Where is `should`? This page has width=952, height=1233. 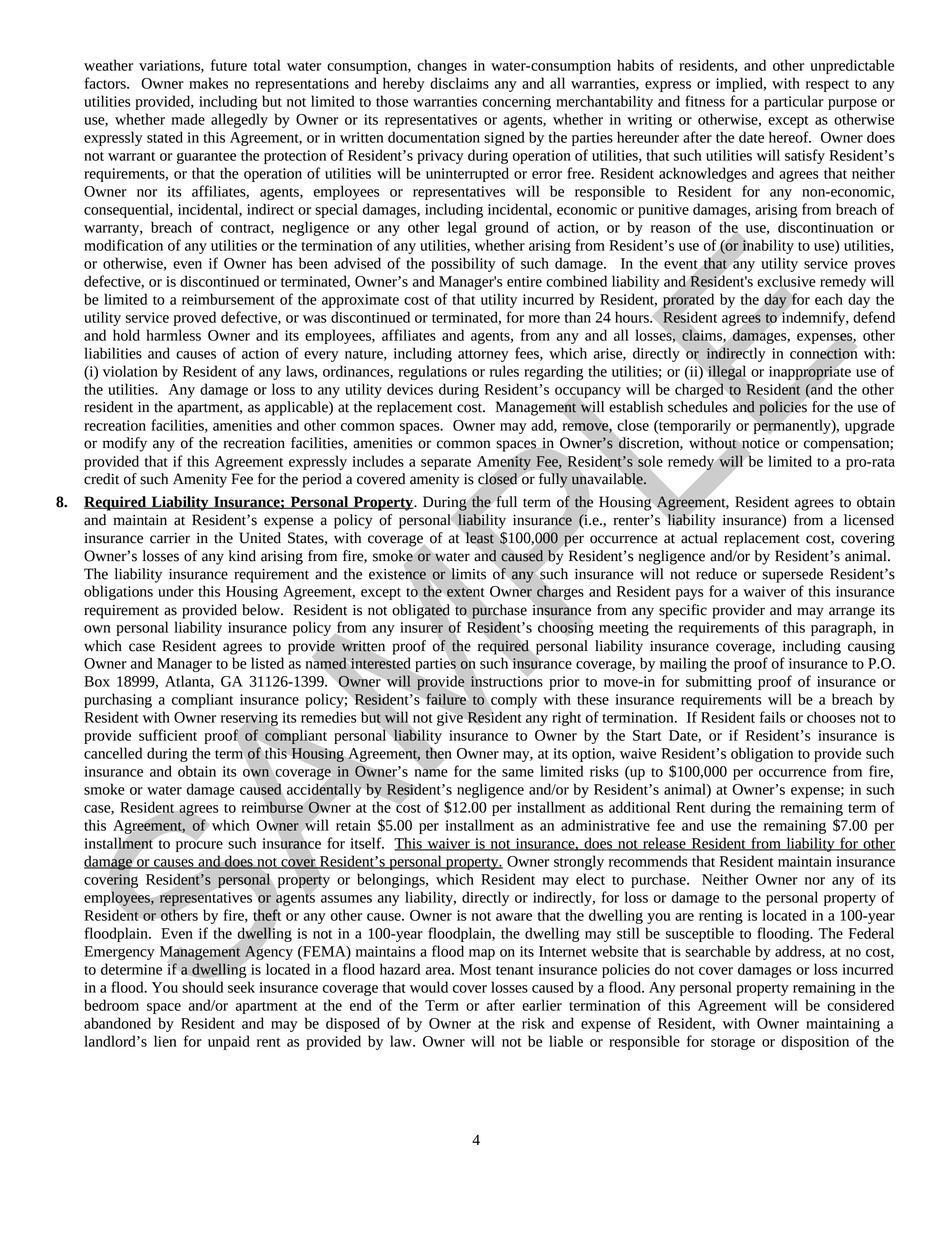 should is located at coordinates (202, 987).
